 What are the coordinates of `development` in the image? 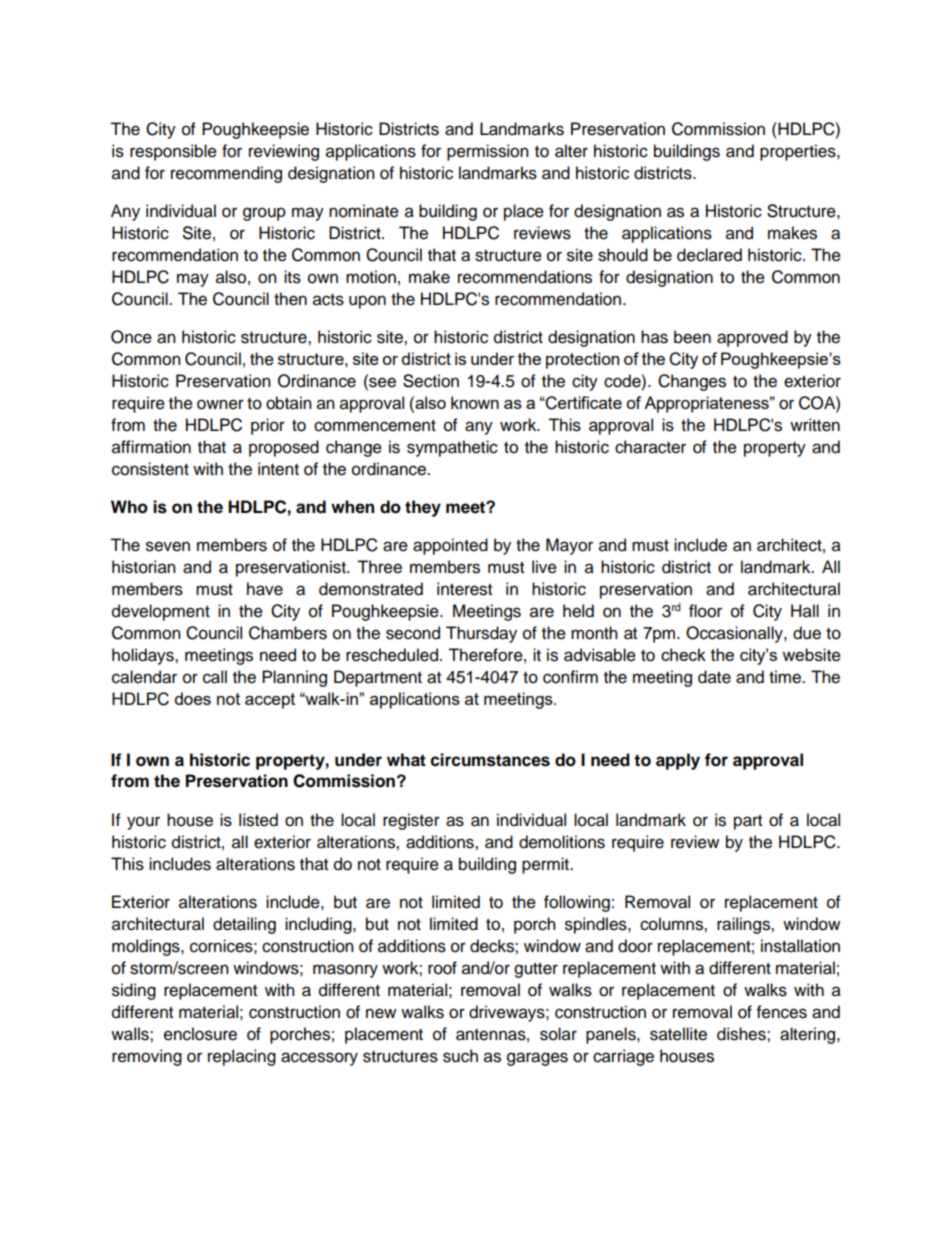 It's located at (161, 612).
